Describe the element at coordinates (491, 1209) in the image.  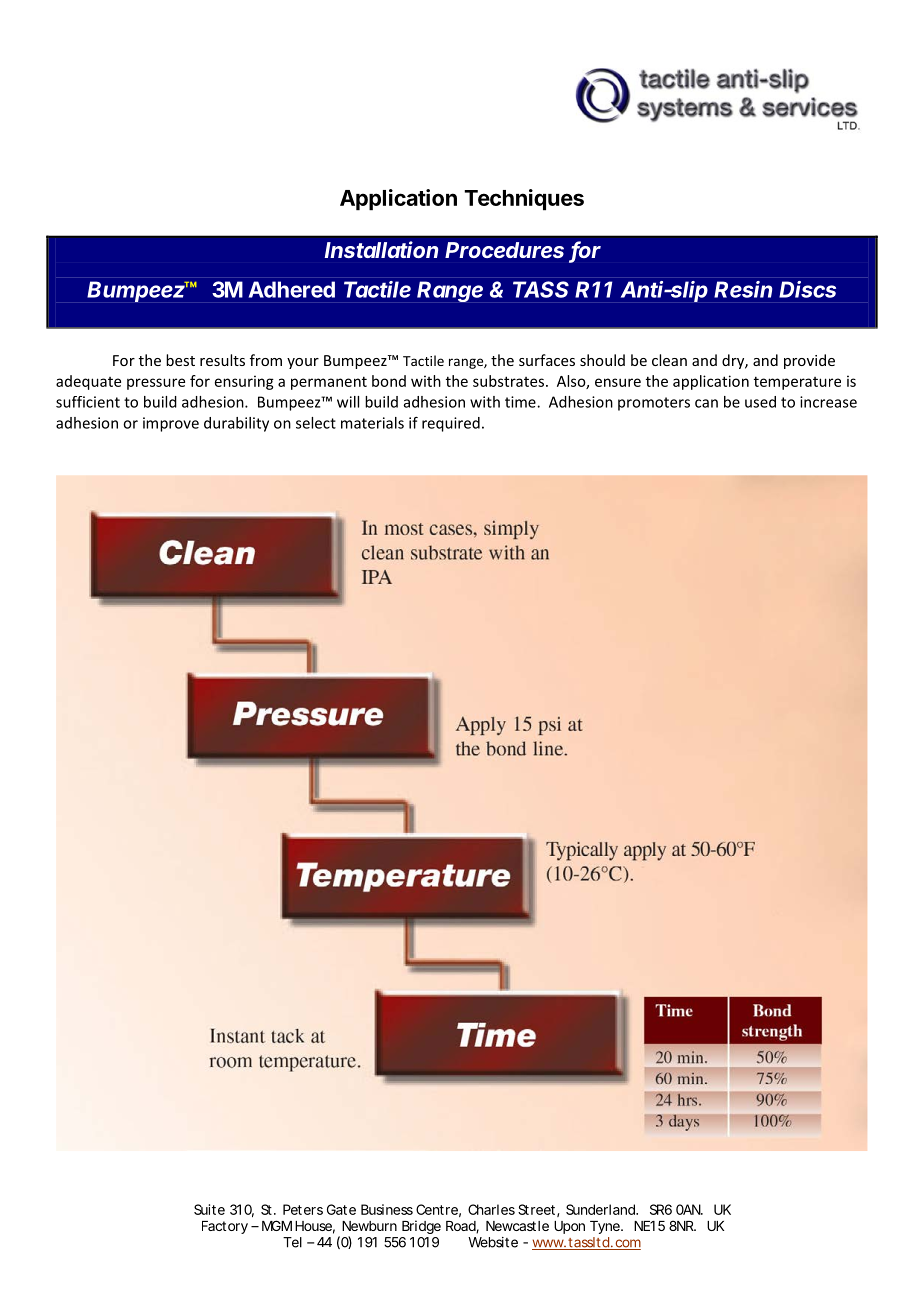
I see `Charles` at that location.
